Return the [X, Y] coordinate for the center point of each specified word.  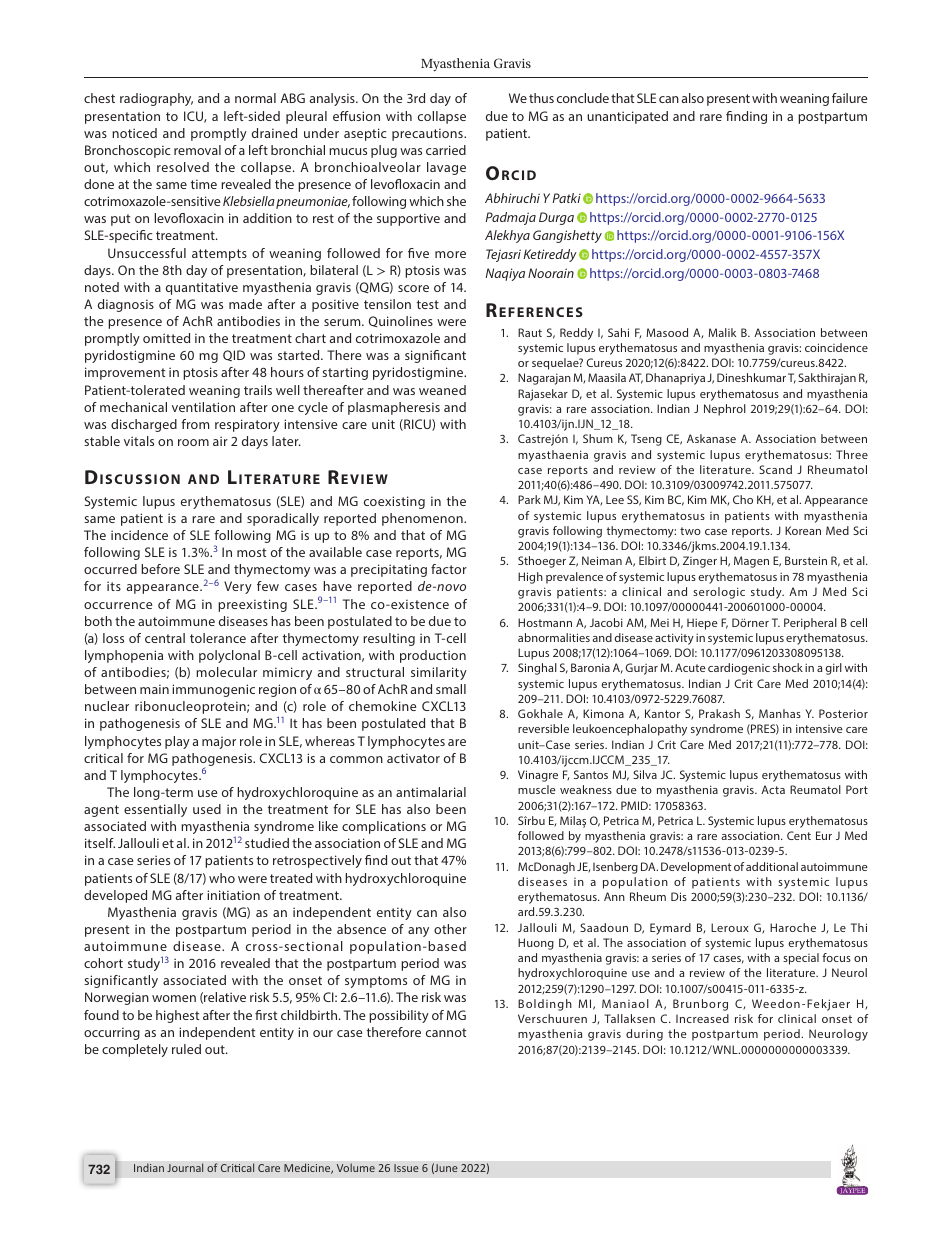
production [433, 656]
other [450, 929]
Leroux [730, 927]
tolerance [218, 638]
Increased [702, 1018]
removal [197, 150]
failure [849, 98]
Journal [185, 1167]
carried [446, 150]
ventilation [203, 407]
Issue [406, 1168]
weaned [442, 390]
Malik [722, 332]
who [222, 878]
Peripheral [810, 624]
